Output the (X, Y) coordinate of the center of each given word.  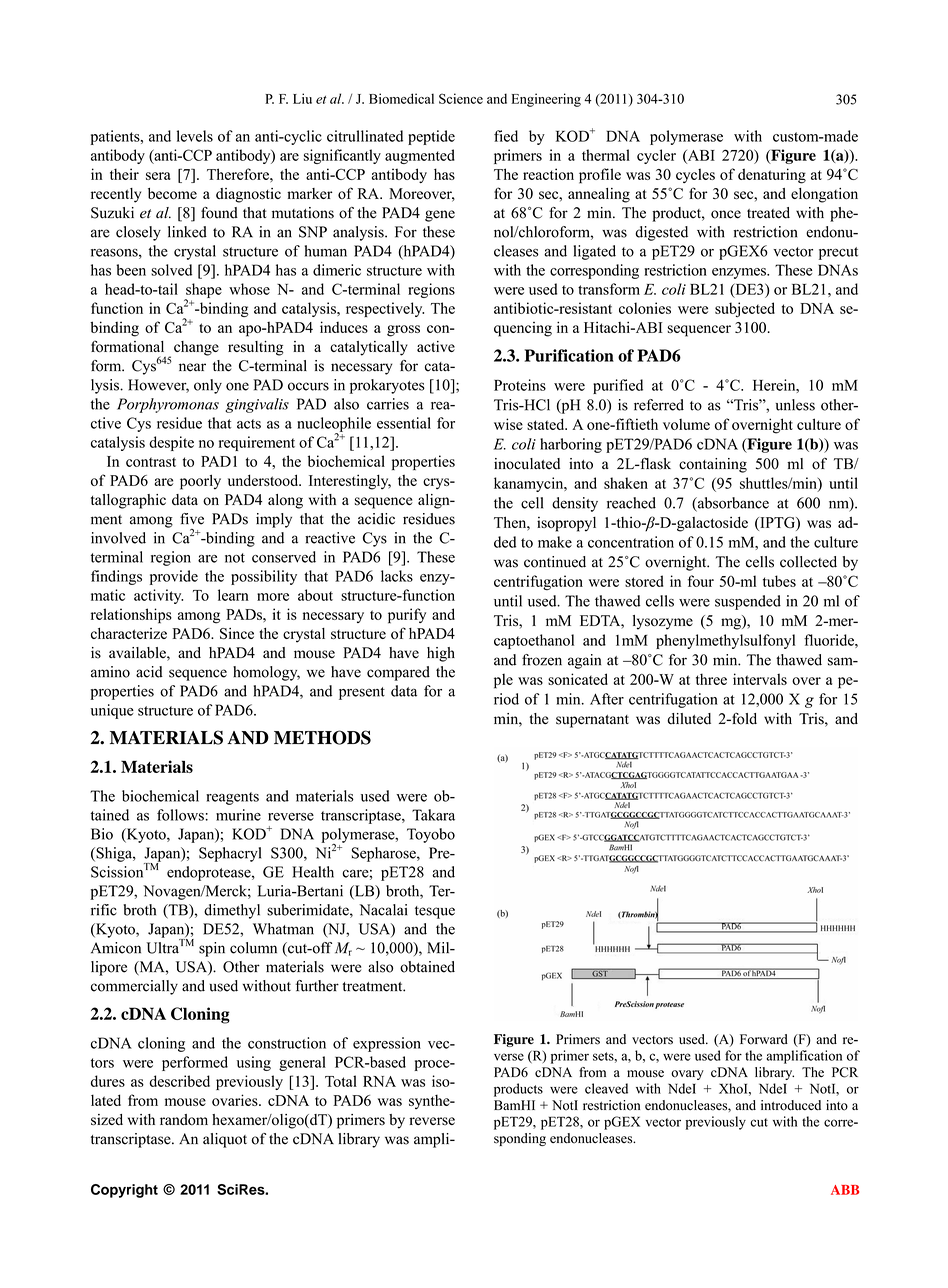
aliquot (225, 1140)
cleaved (606, 1088)
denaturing (772, 176)
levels (195, 136)
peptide (431, 137)
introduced (791, 1105)
